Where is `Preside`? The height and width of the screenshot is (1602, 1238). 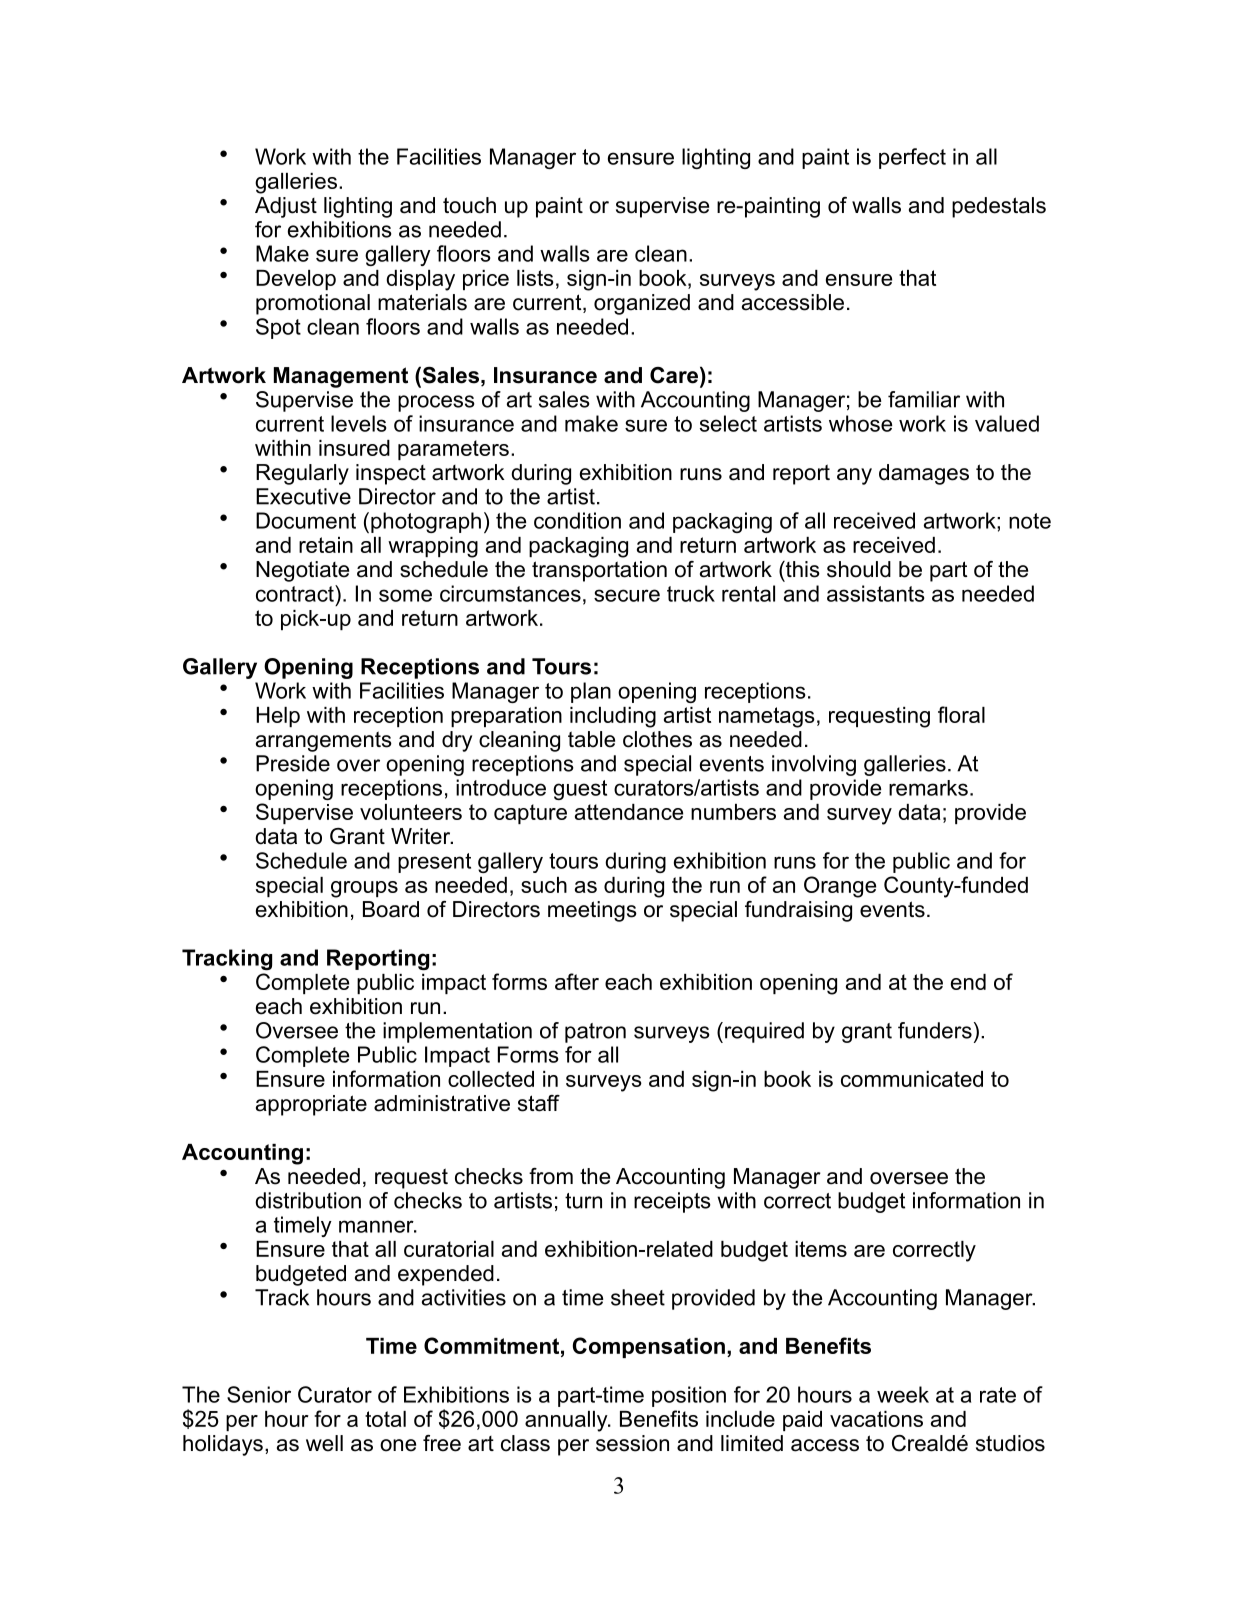 Preside is located at coordinates (293, 763).
